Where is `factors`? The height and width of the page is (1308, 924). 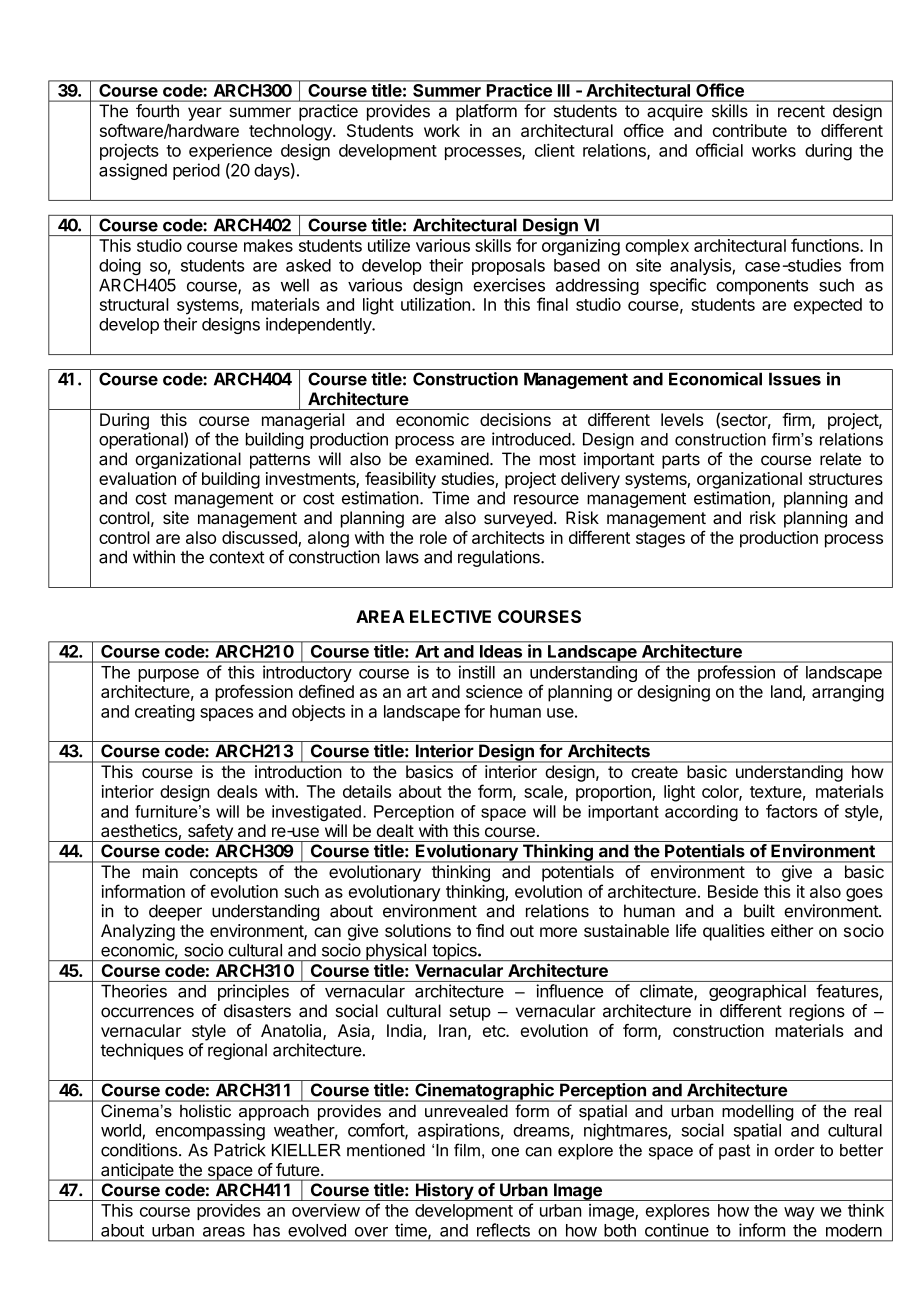
factors is located at coordinates (792, 811).
